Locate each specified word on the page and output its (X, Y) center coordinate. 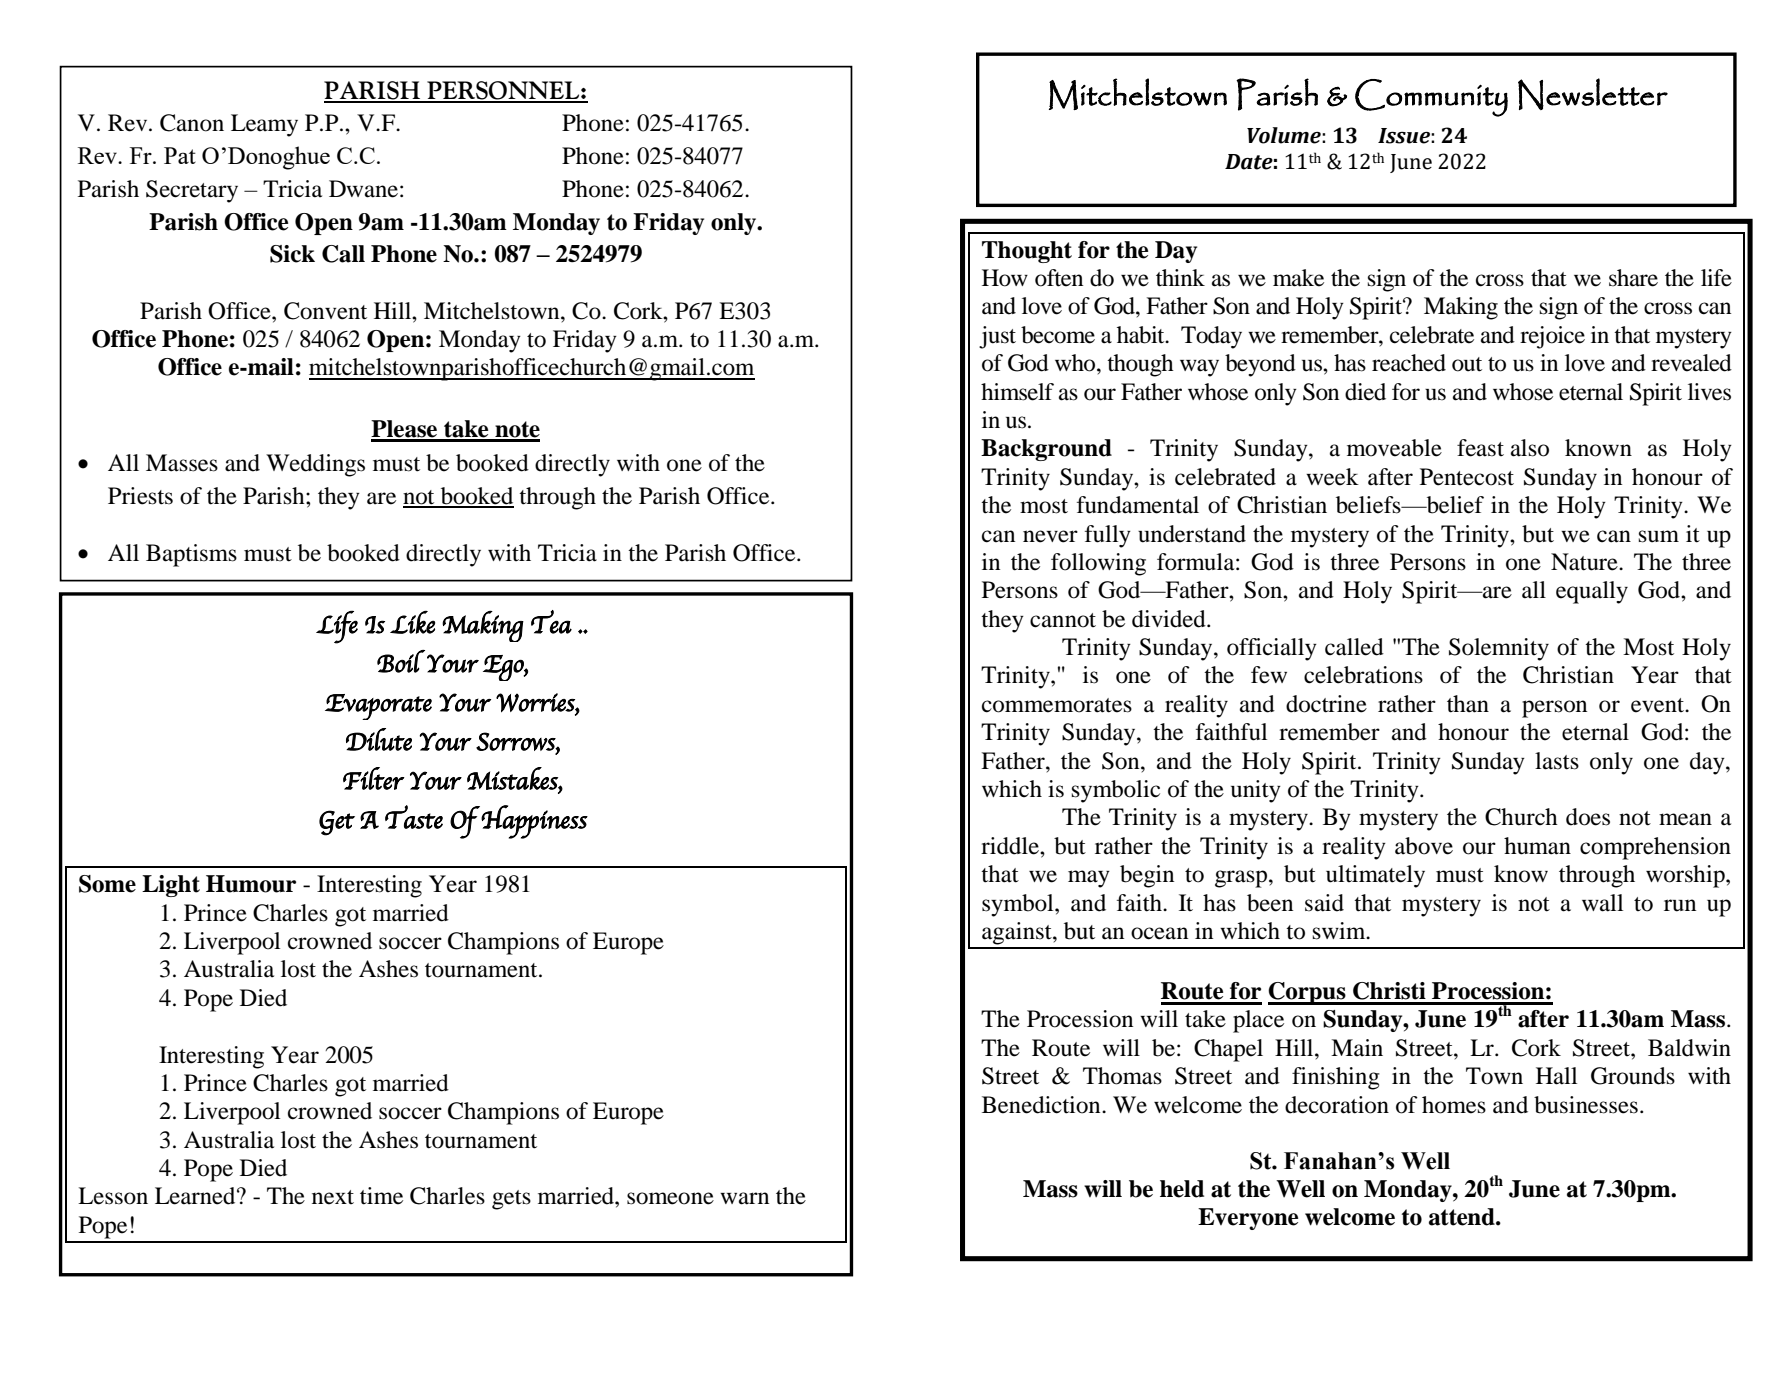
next (333, 1197)
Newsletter (1593, 94)
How (1005, 278)
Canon (192, 123)
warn (744, 1198)
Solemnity (1499, 649)
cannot (1063, 620)
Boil (401, 661)
